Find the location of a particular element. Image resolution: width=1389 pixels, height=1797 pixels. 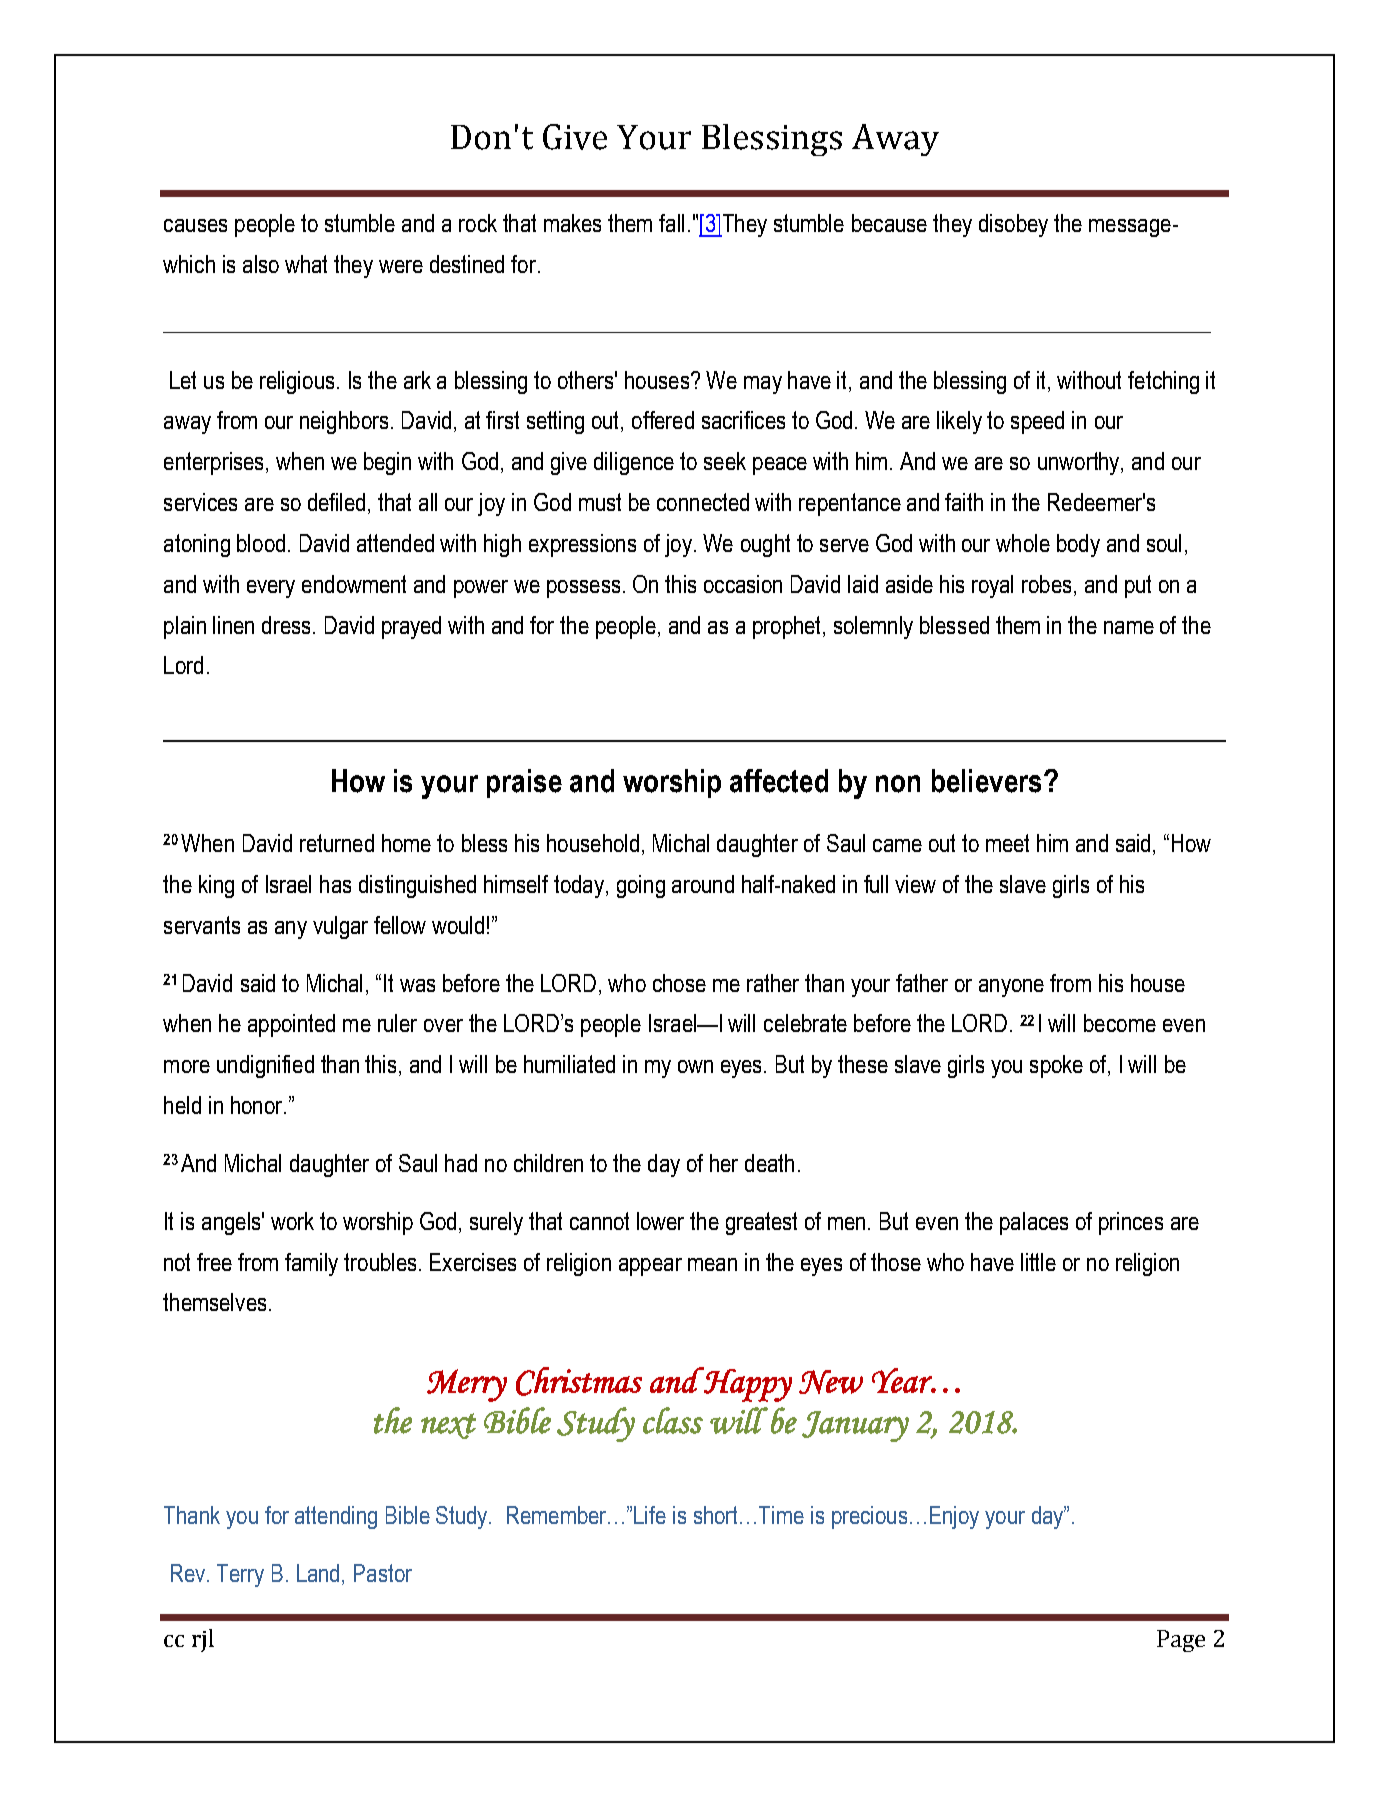

dress is located at coordinates (286, 625).
